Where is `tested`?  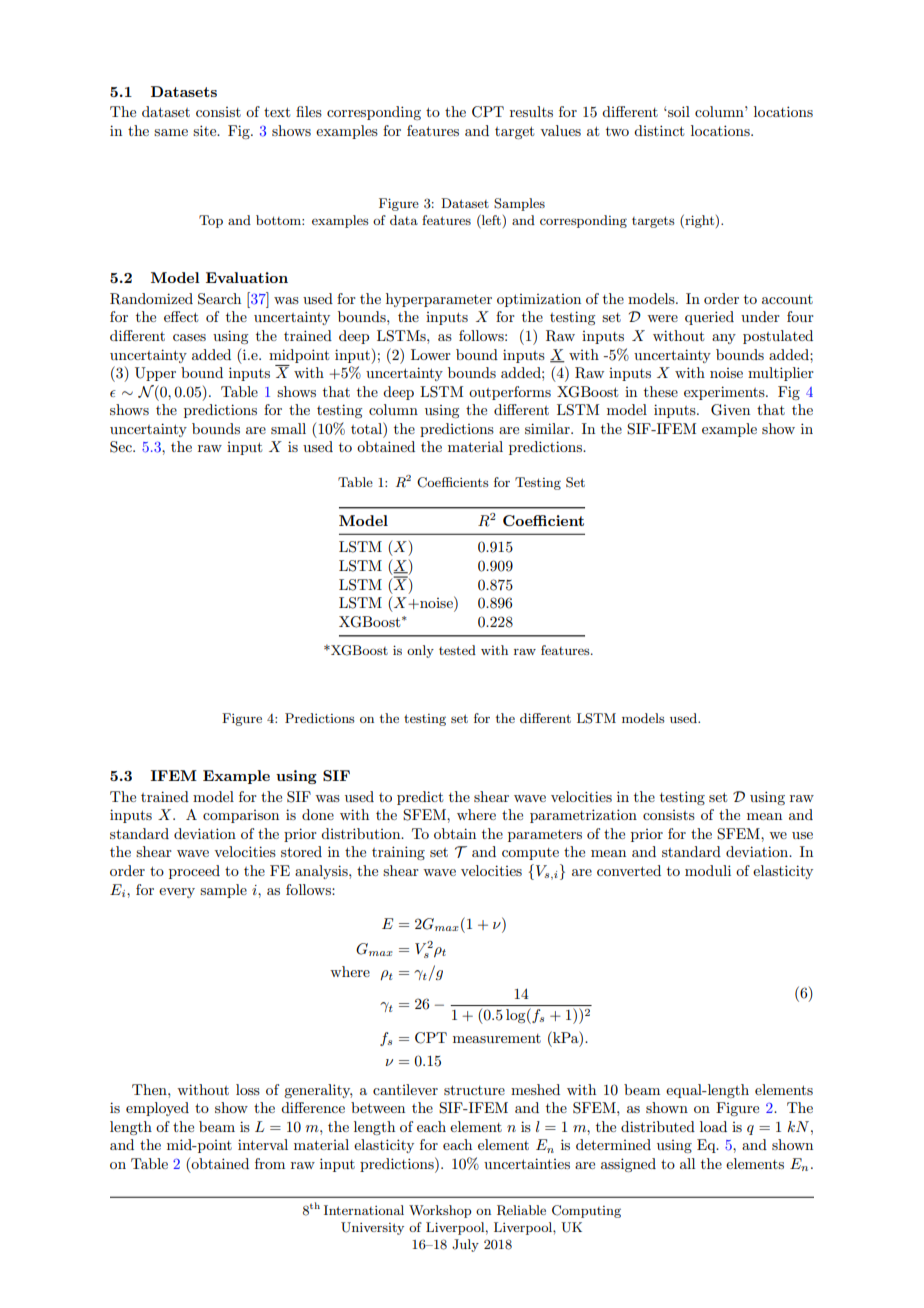
tested is located at coordinates (457, 650).
